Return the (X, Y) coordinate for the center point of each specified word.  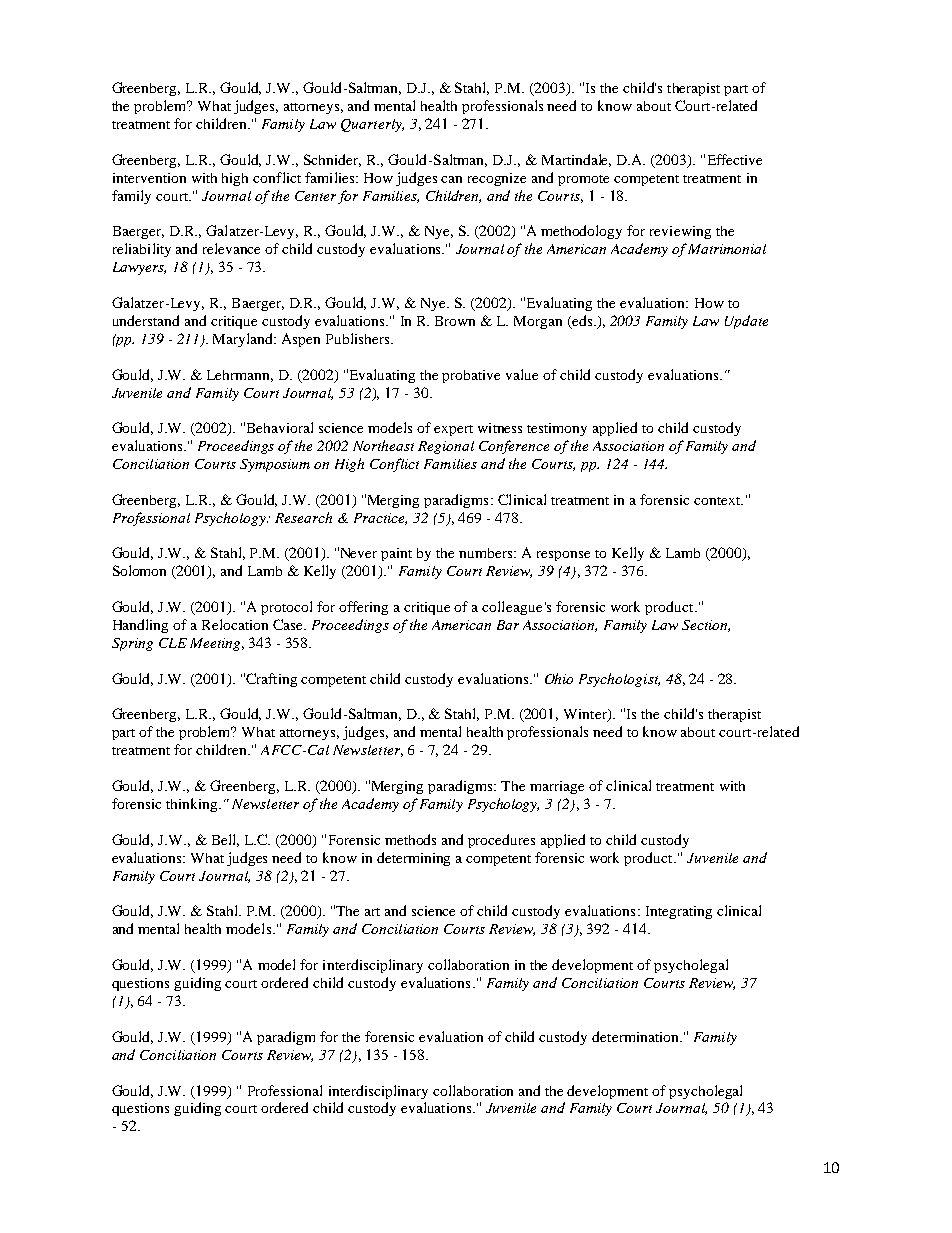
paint (396, 554)
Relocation (235, 624)
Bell (225, 840)
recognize (497, 179)
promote (583, 180)
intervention (149, 178)
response (563, 556)
